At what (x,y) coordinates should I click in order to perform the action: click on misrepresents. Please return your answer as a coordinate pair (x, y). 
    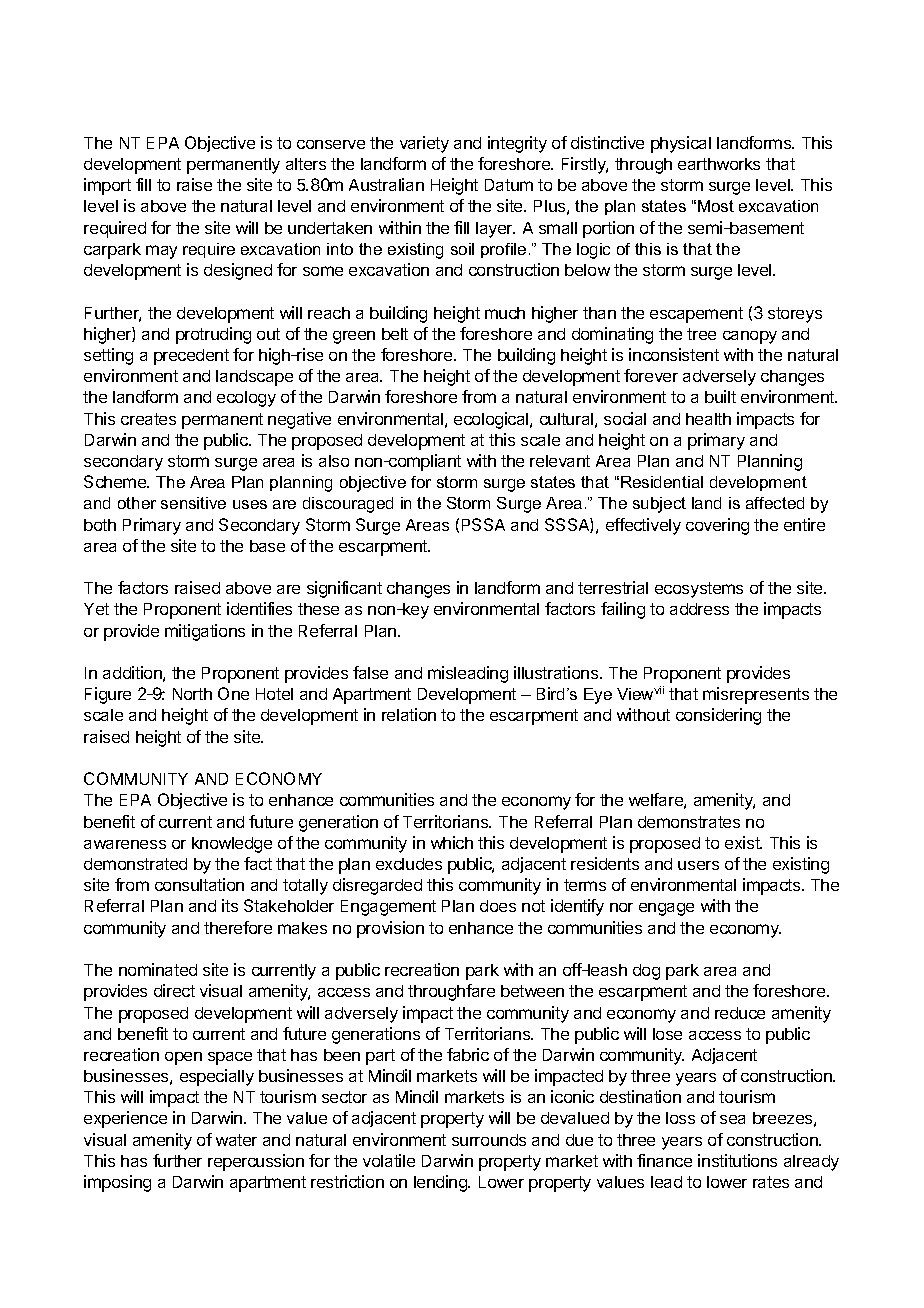
    Looking at the image, I should click on (756, 695).
